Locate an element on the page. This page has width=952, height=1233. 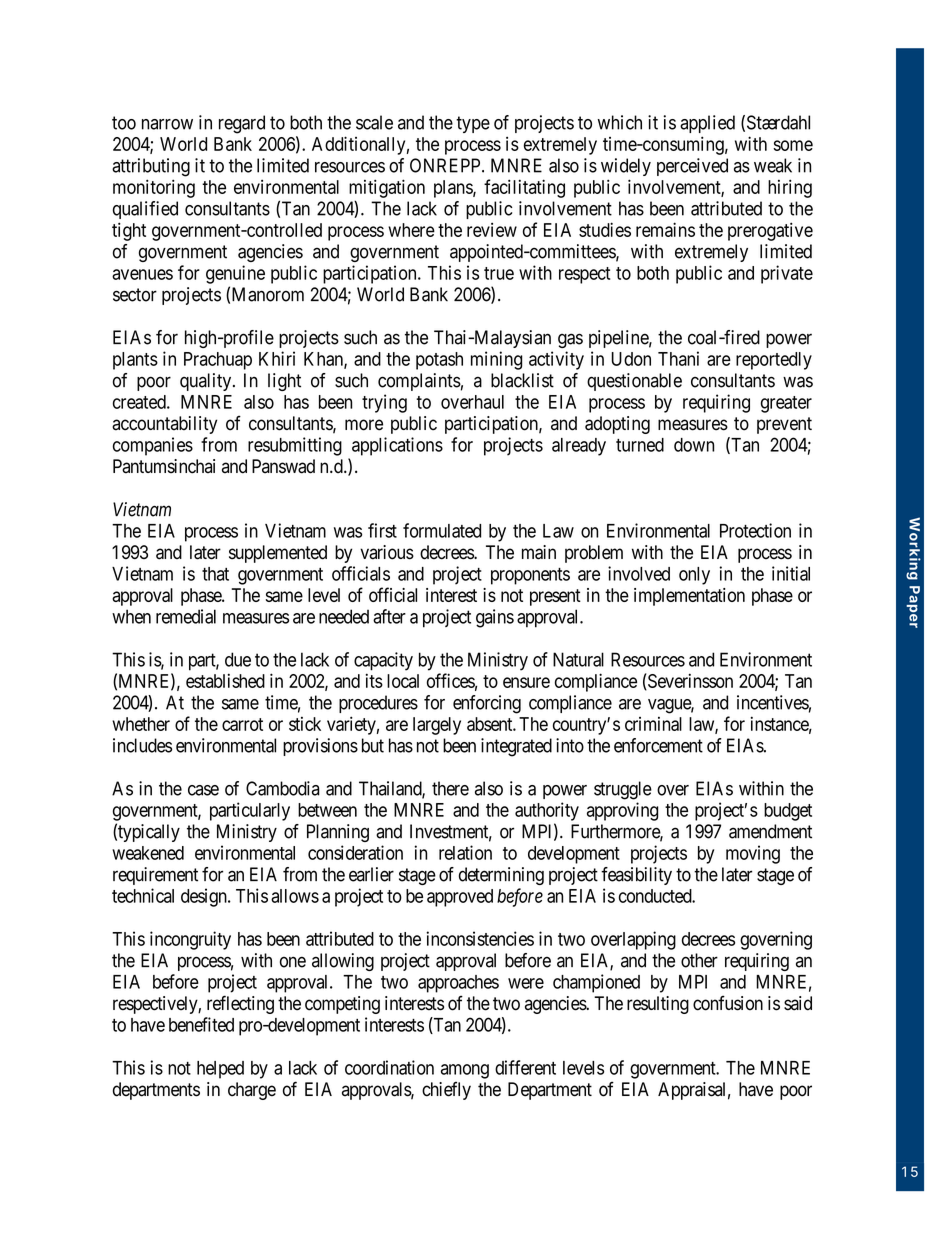
helped is located at coordinates (220, 1070).
